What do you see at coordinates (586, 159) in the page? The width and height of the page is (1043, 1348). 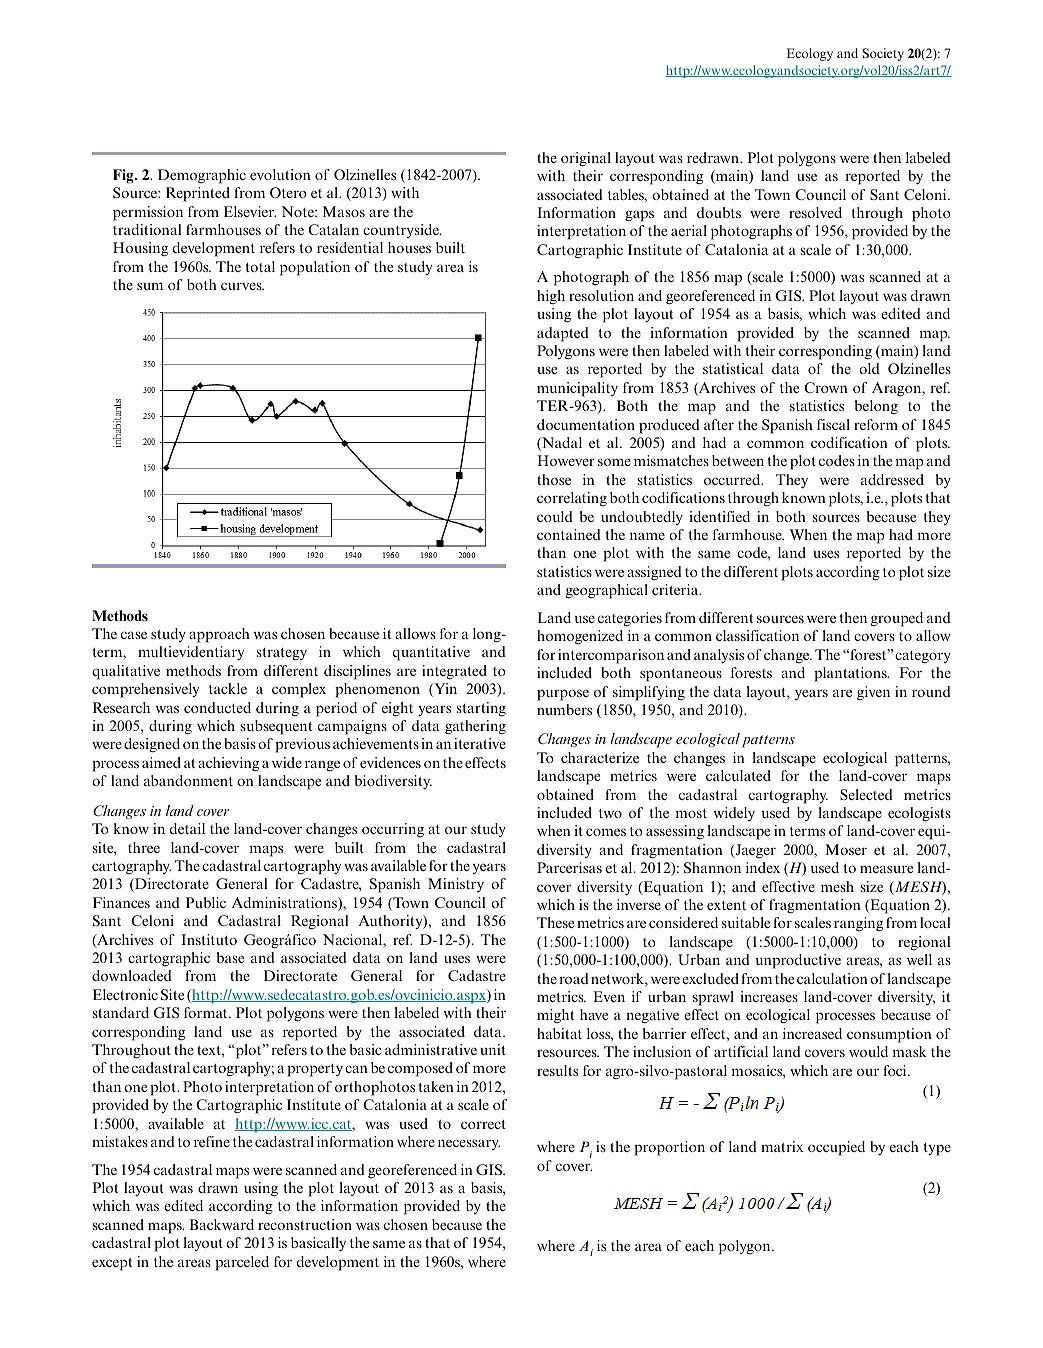 I see `original` at bounding box center [586, 159].
